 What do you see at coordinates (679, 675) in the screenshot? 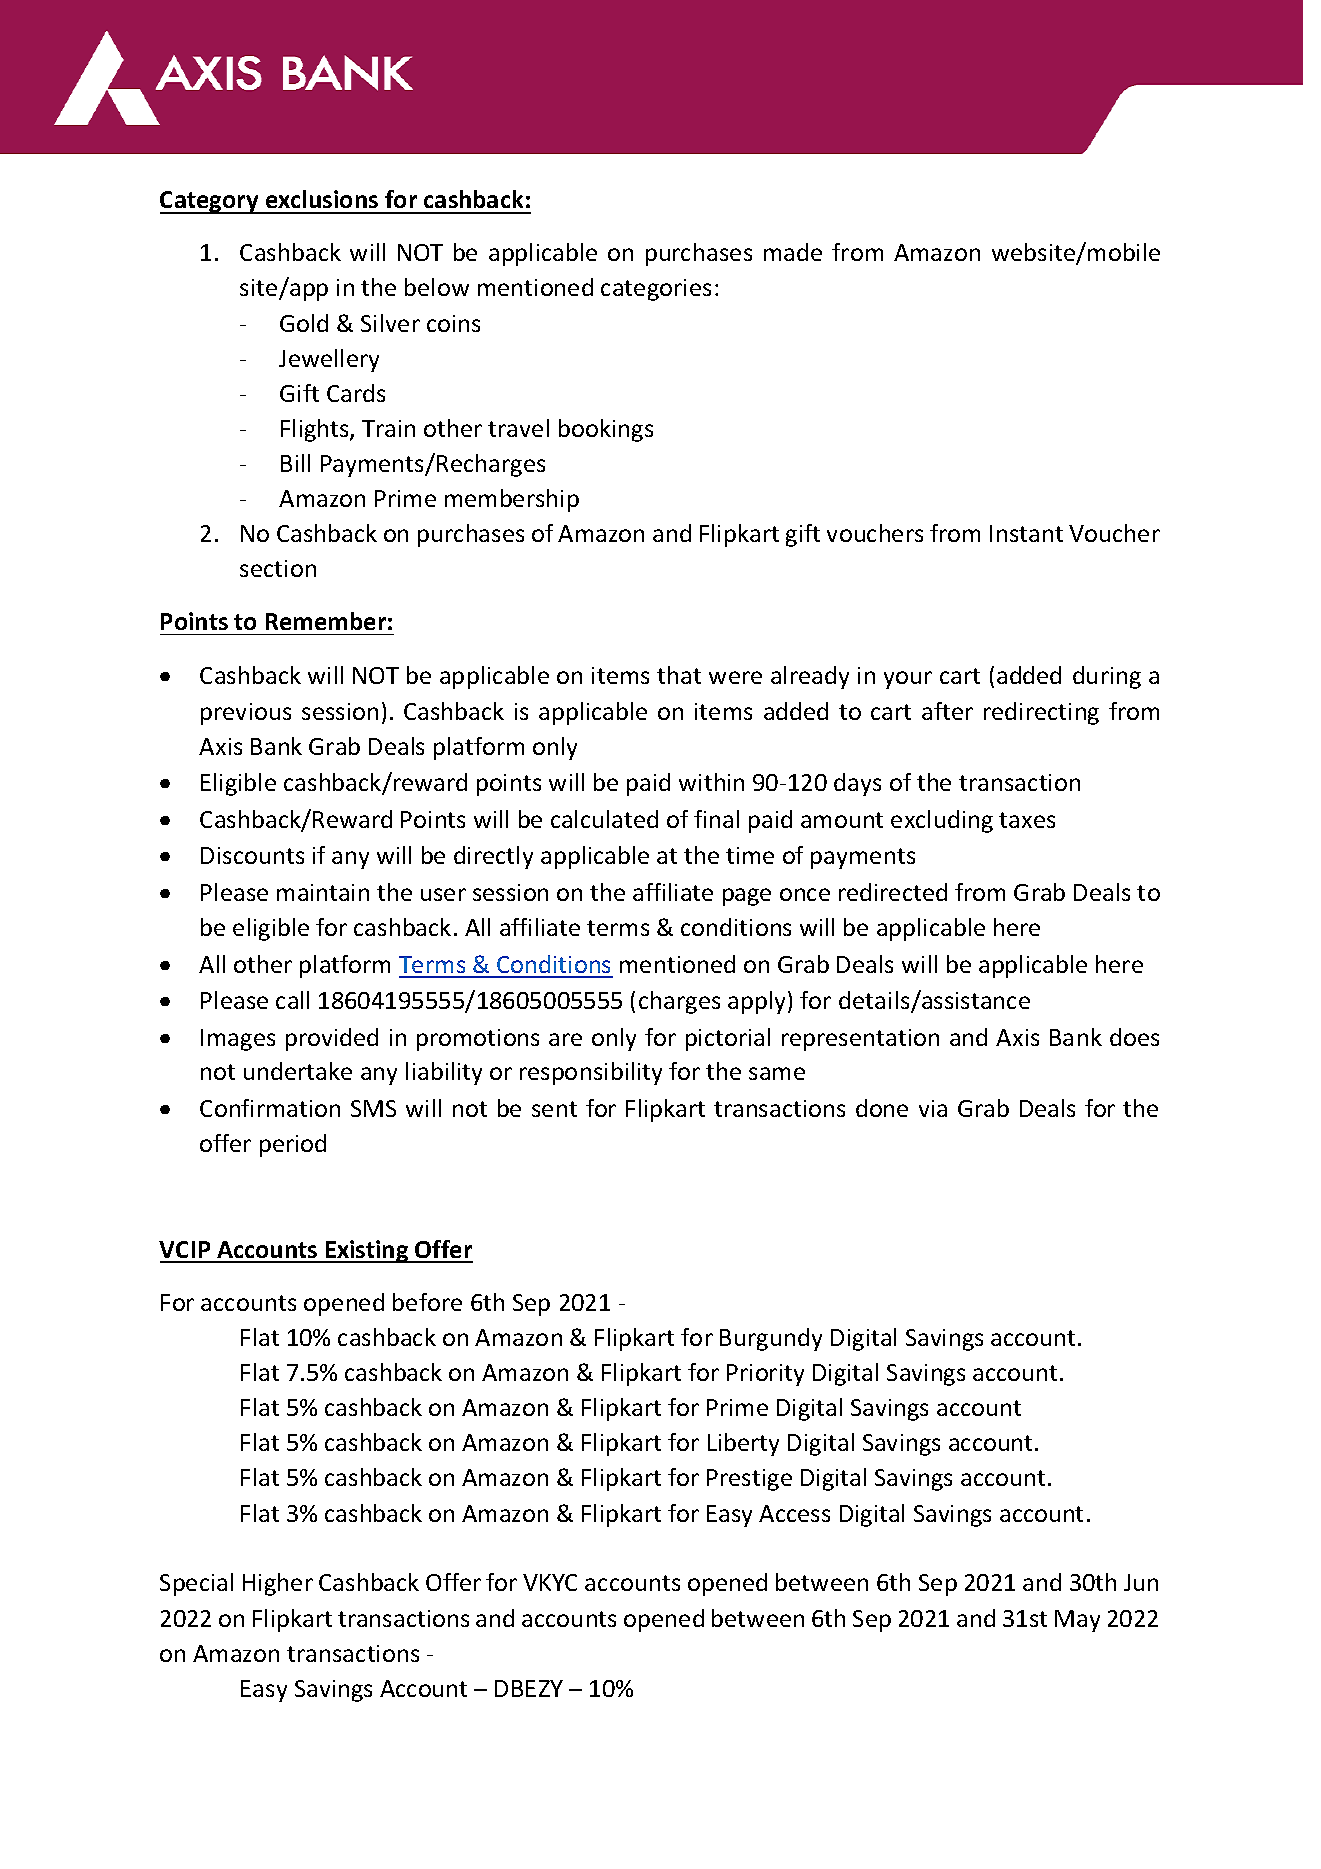
I see `that` at bounding box center [679, 675].
